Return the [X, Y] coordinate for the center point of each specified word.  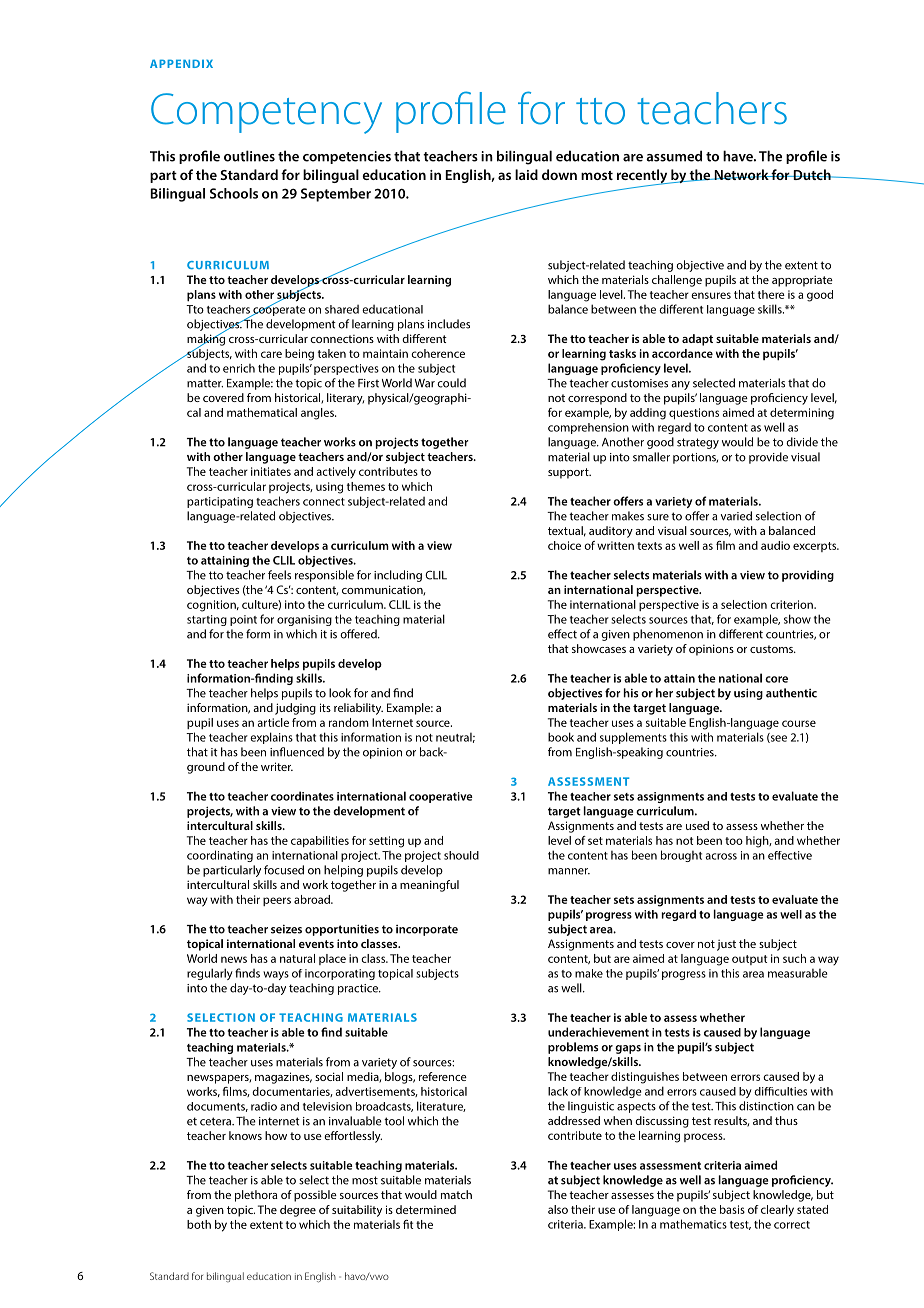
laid [526, 174]
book [561, 737]
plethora [256, 1196]
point [243, 620]
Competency [266, 113]
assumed [674, 156]
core [776, 679]
